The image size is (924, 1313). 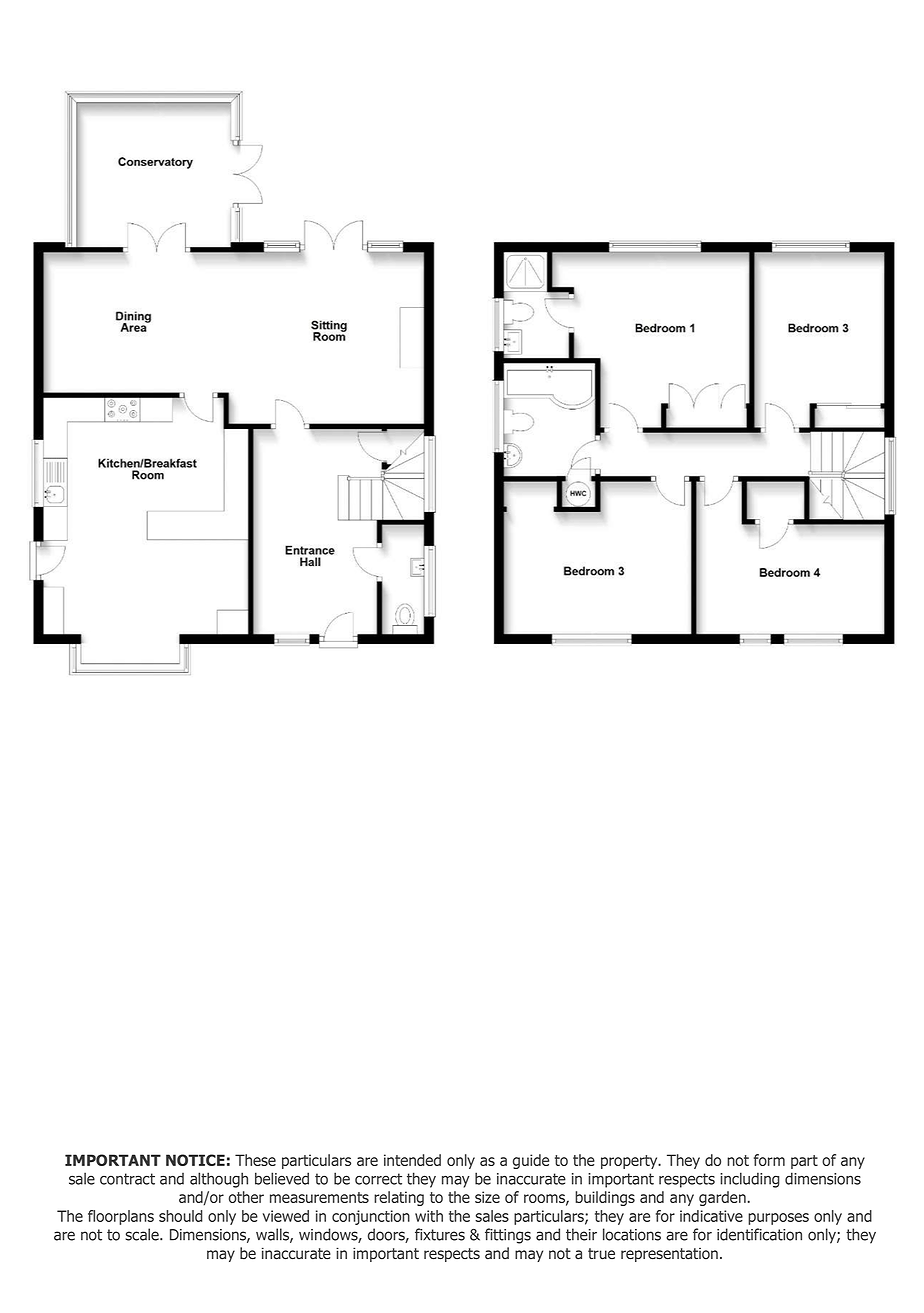 What do you see at coordinates (181, 1216) in the document?
I see `should` at bounding box center [181, 1216].
